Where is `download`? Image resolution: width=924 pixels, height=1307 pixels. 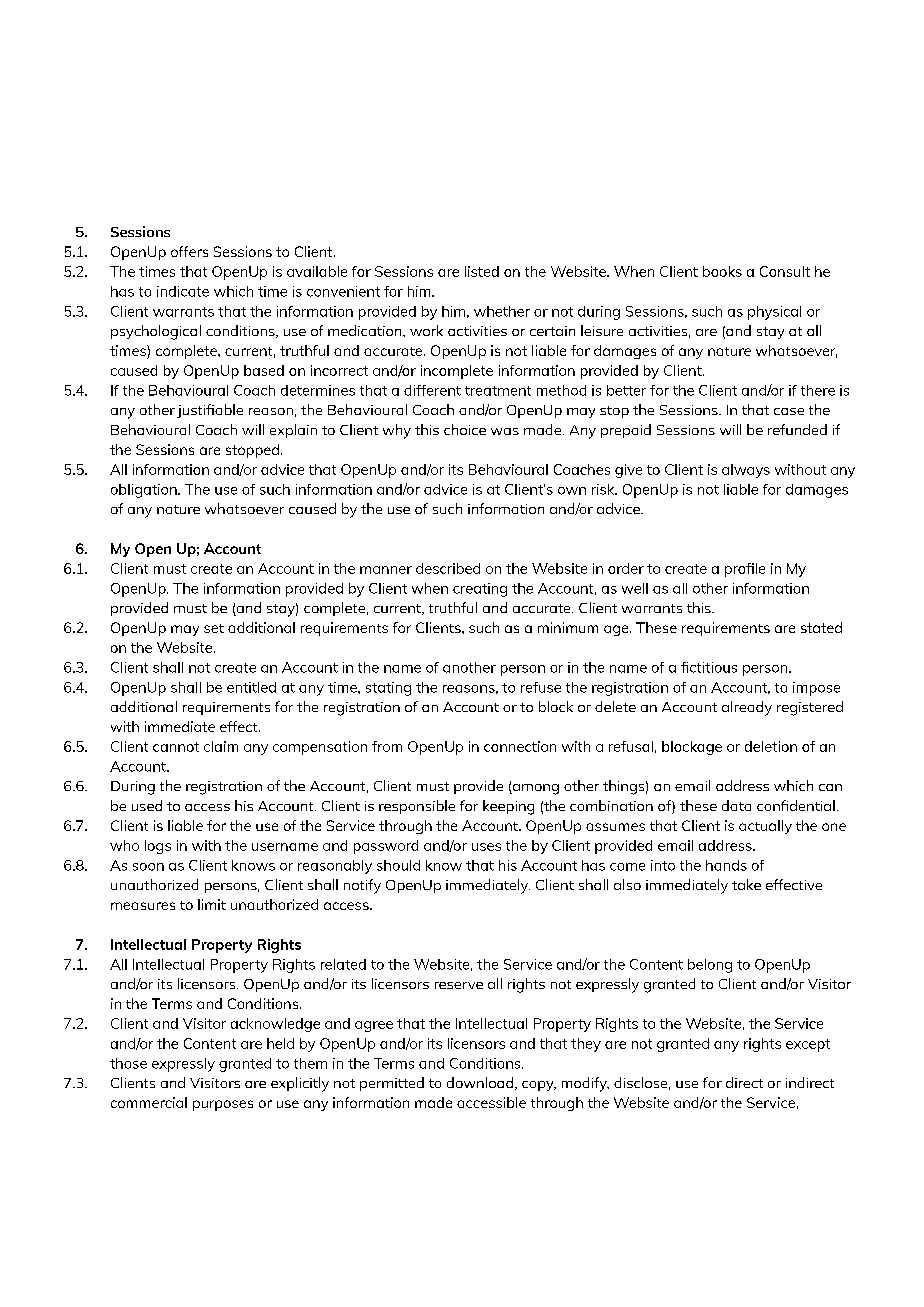 download is located at coordinates (481, 1083).
